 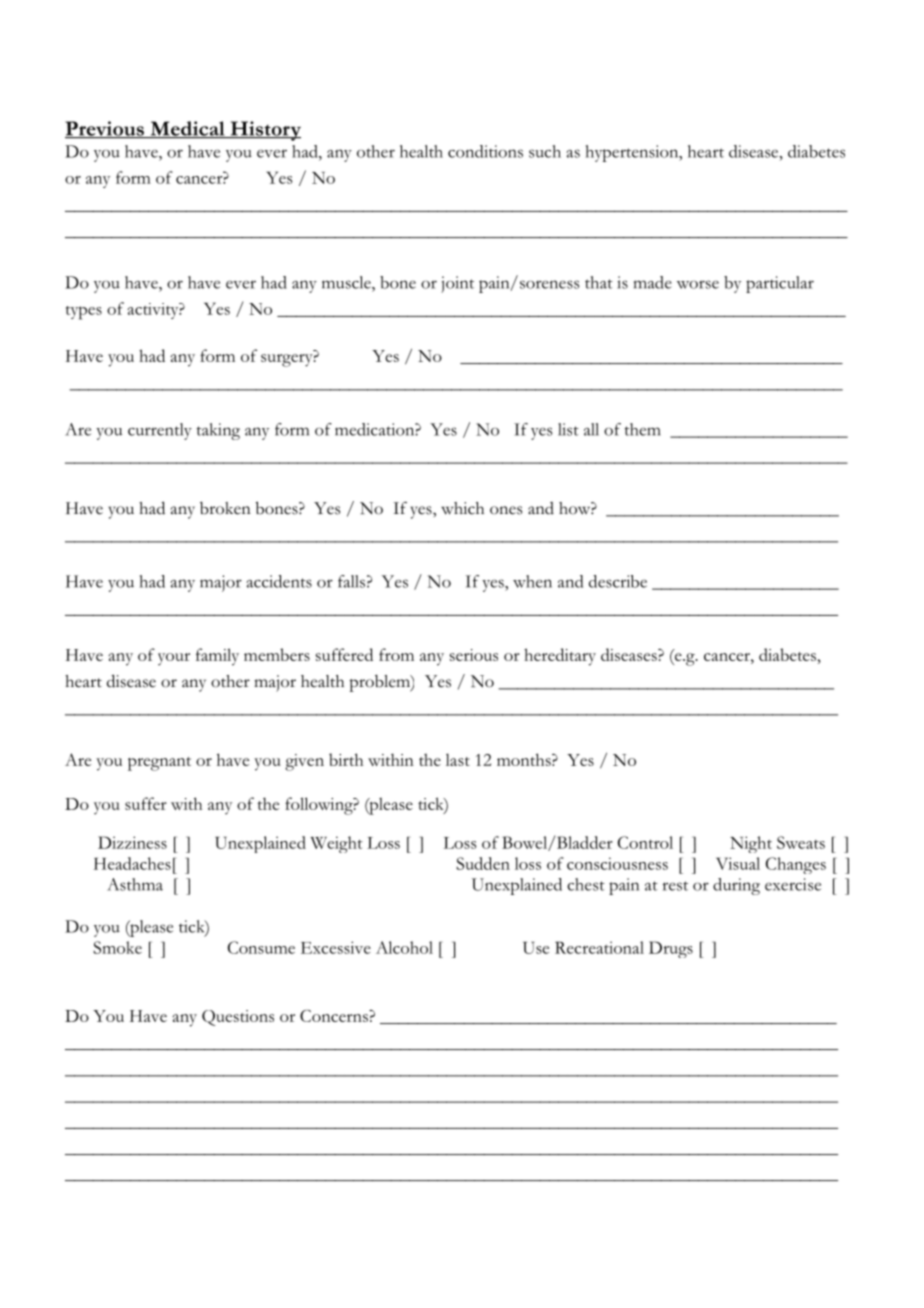 What do you see at coordinates (238, 1018) in the screenshot?
I see `Questions` at bounding box center [238, 1018].
